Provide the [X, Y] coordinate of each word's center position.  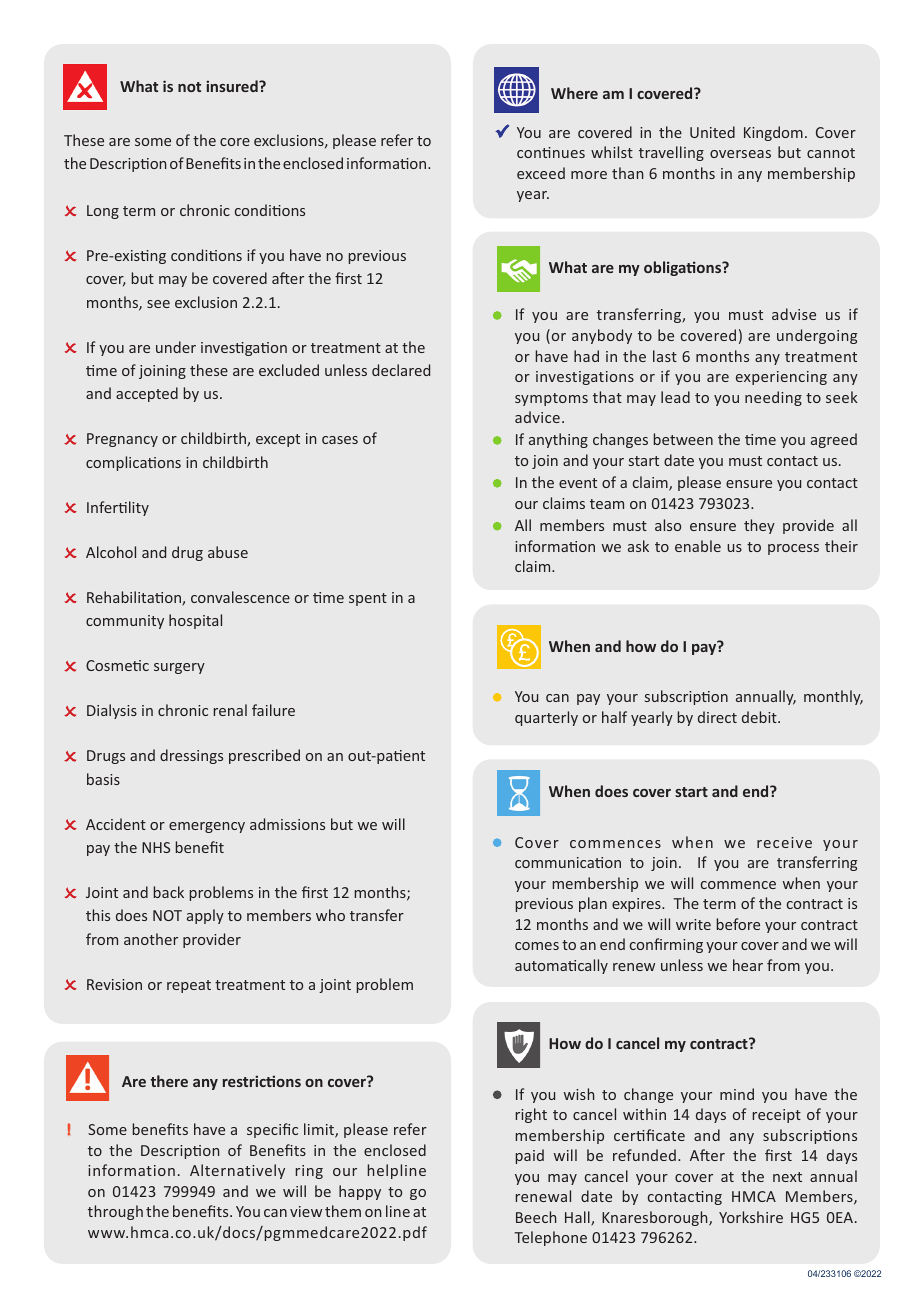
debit [760, 717]
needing [773, 398]
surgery [179, 668]
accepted [147, 394]
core [235, 142]
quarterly [546, 718]
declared [401, 370]
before [738, 924]
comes [537, 946]
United [712, 132]
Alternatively [237, 1171]
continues [551, 152]
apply [205, 916]
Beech [536, 1217]
